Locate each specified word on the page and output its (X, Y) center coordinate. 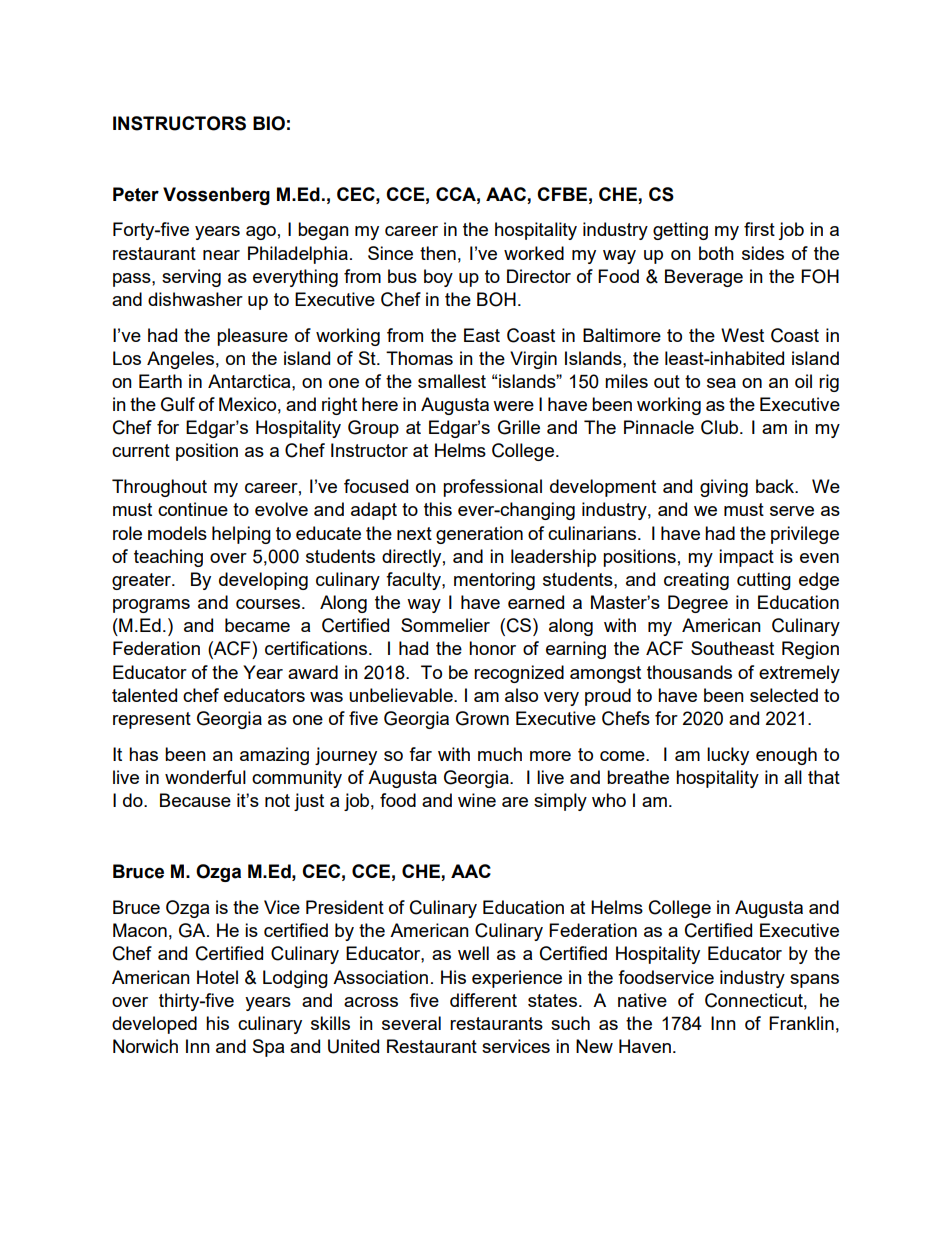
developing (263, 581)
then (438, 253)
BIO (269, 123)
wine (477, 800)
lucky (728, 756)
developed (154, 1025)
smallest (452, 381)
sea (721, 383)
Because (195, 800)
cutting (764, 581)
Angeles (180, 360)
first (759, 229)
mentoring (494, 581)
